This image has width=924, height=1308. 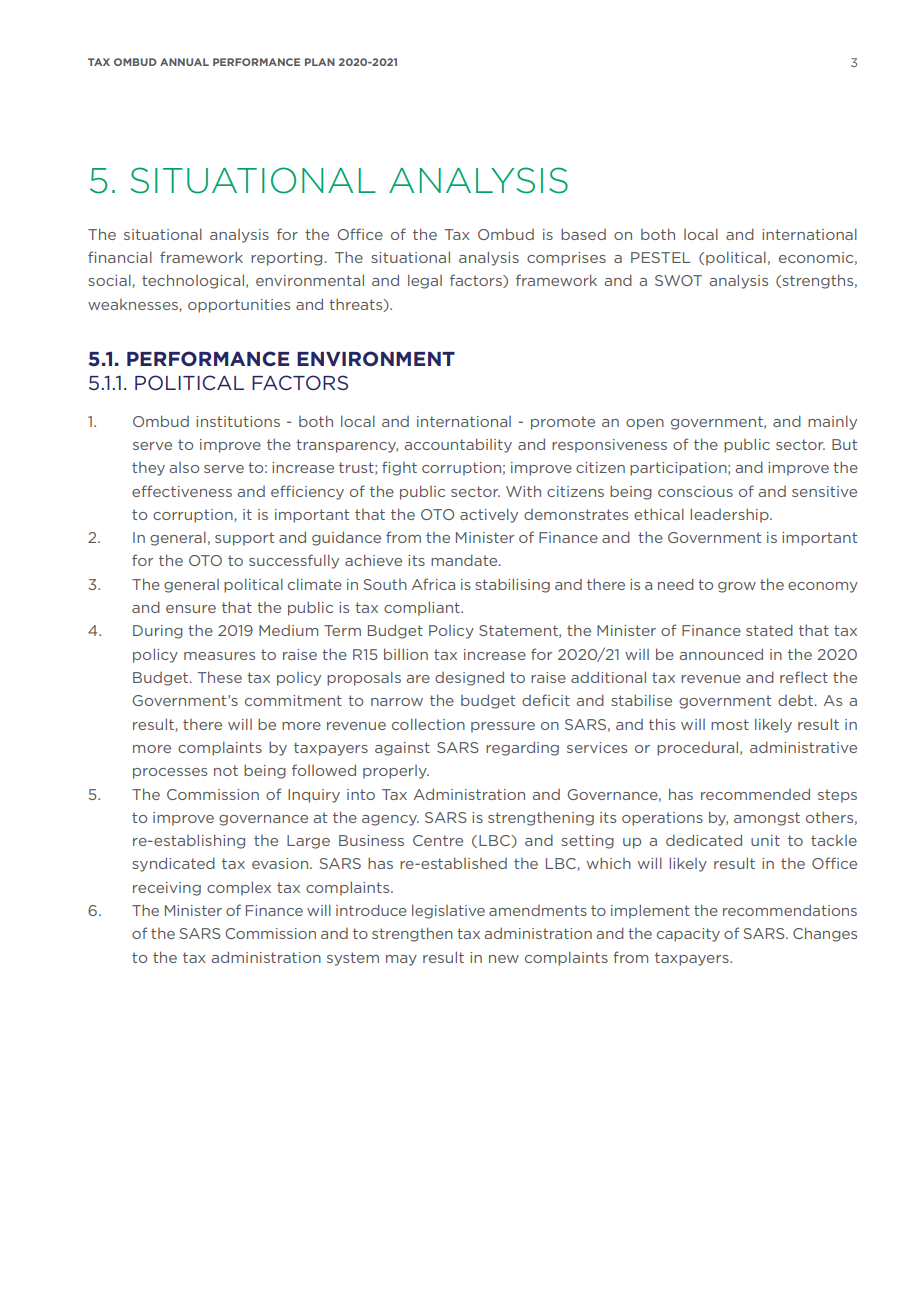 What do you see at coordinates (182, 491) in the image?
I see `effectiveness` at bounding box center [182, 491].
